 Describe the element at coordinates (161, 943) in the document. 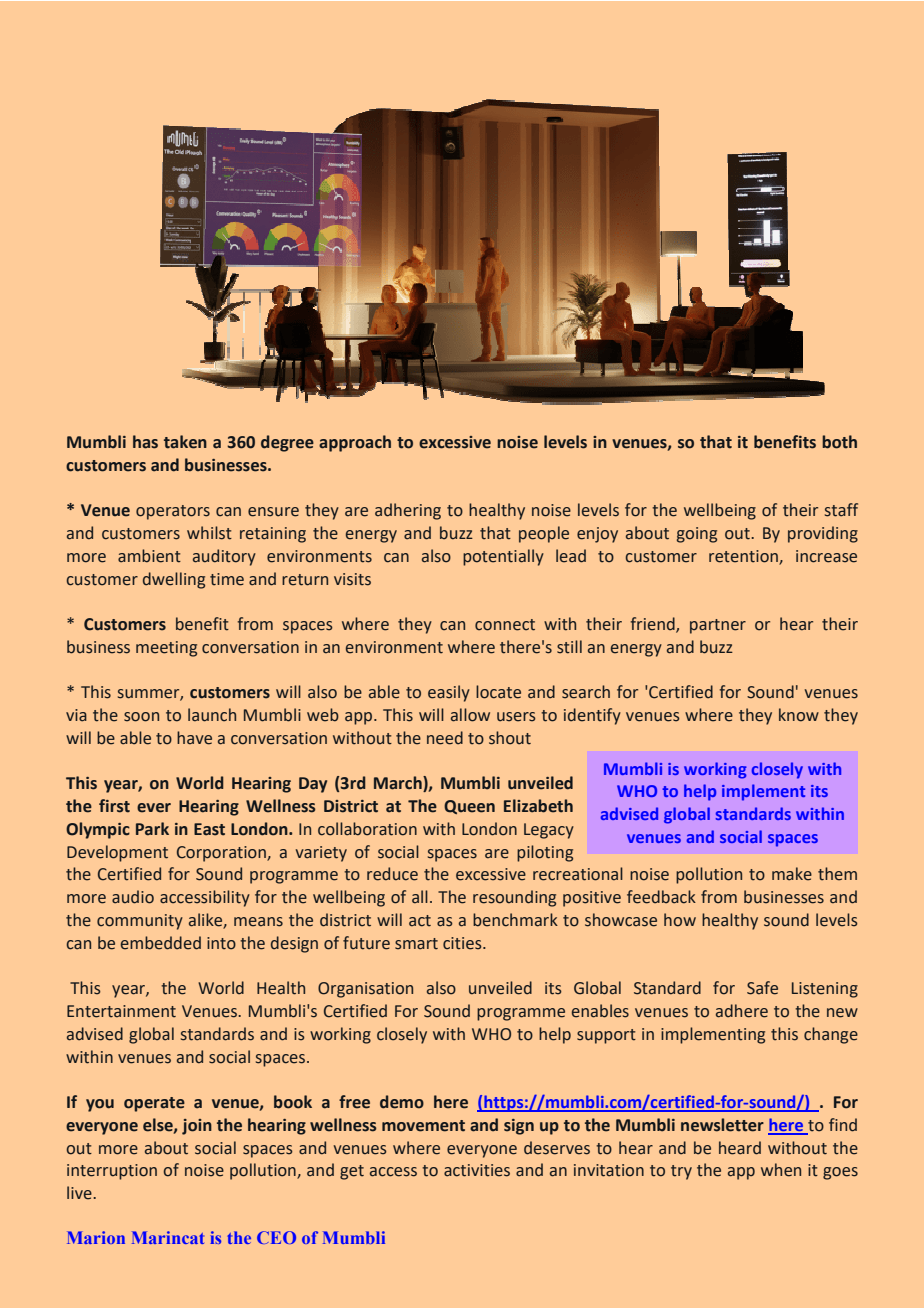

I see `embedded` at that location.
